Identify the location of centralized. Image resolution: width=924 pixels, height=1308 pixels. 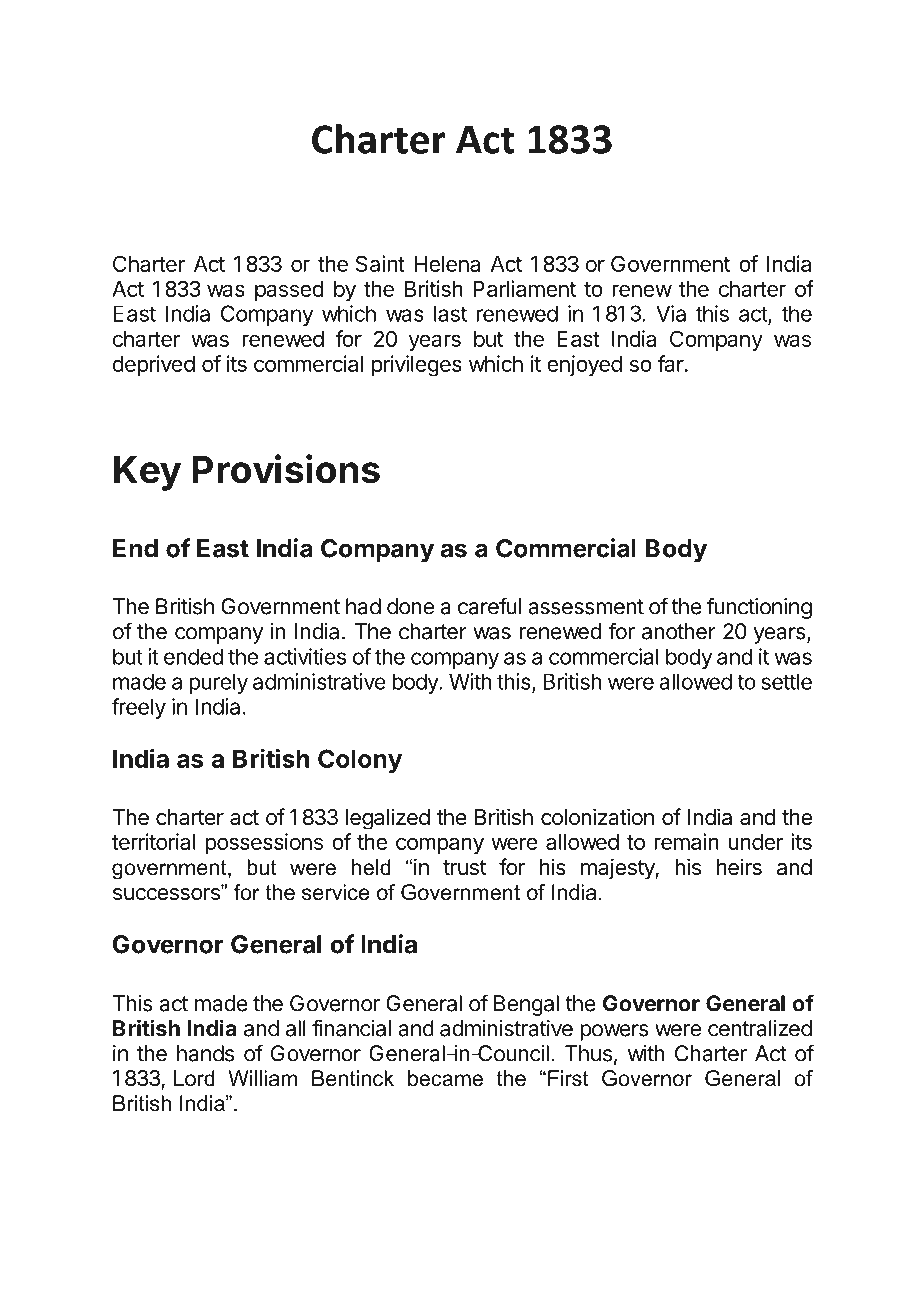
(760, 1028).
